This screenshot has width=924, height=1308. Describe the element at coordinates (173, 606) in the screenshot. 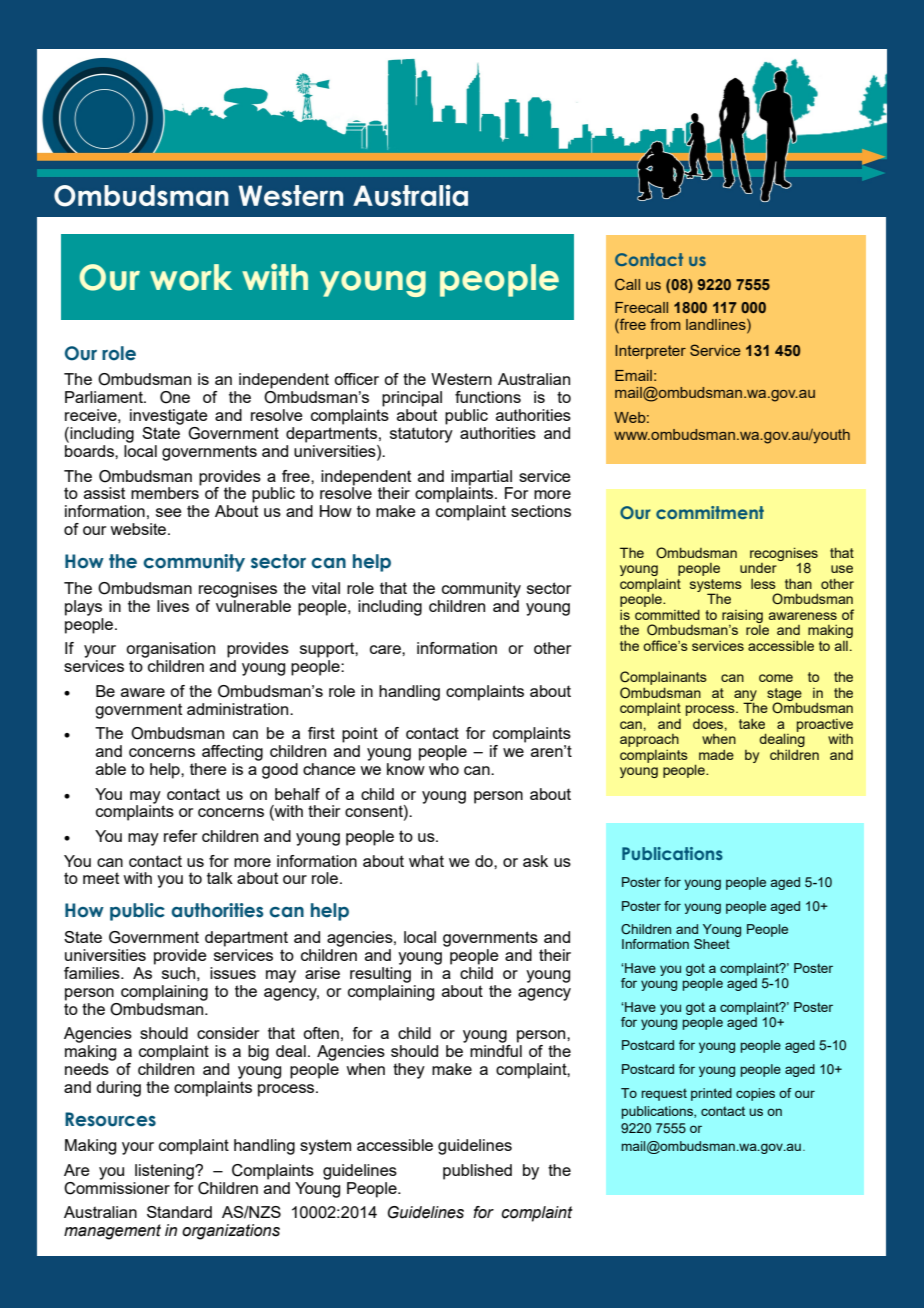

I see `lives` at that location.
